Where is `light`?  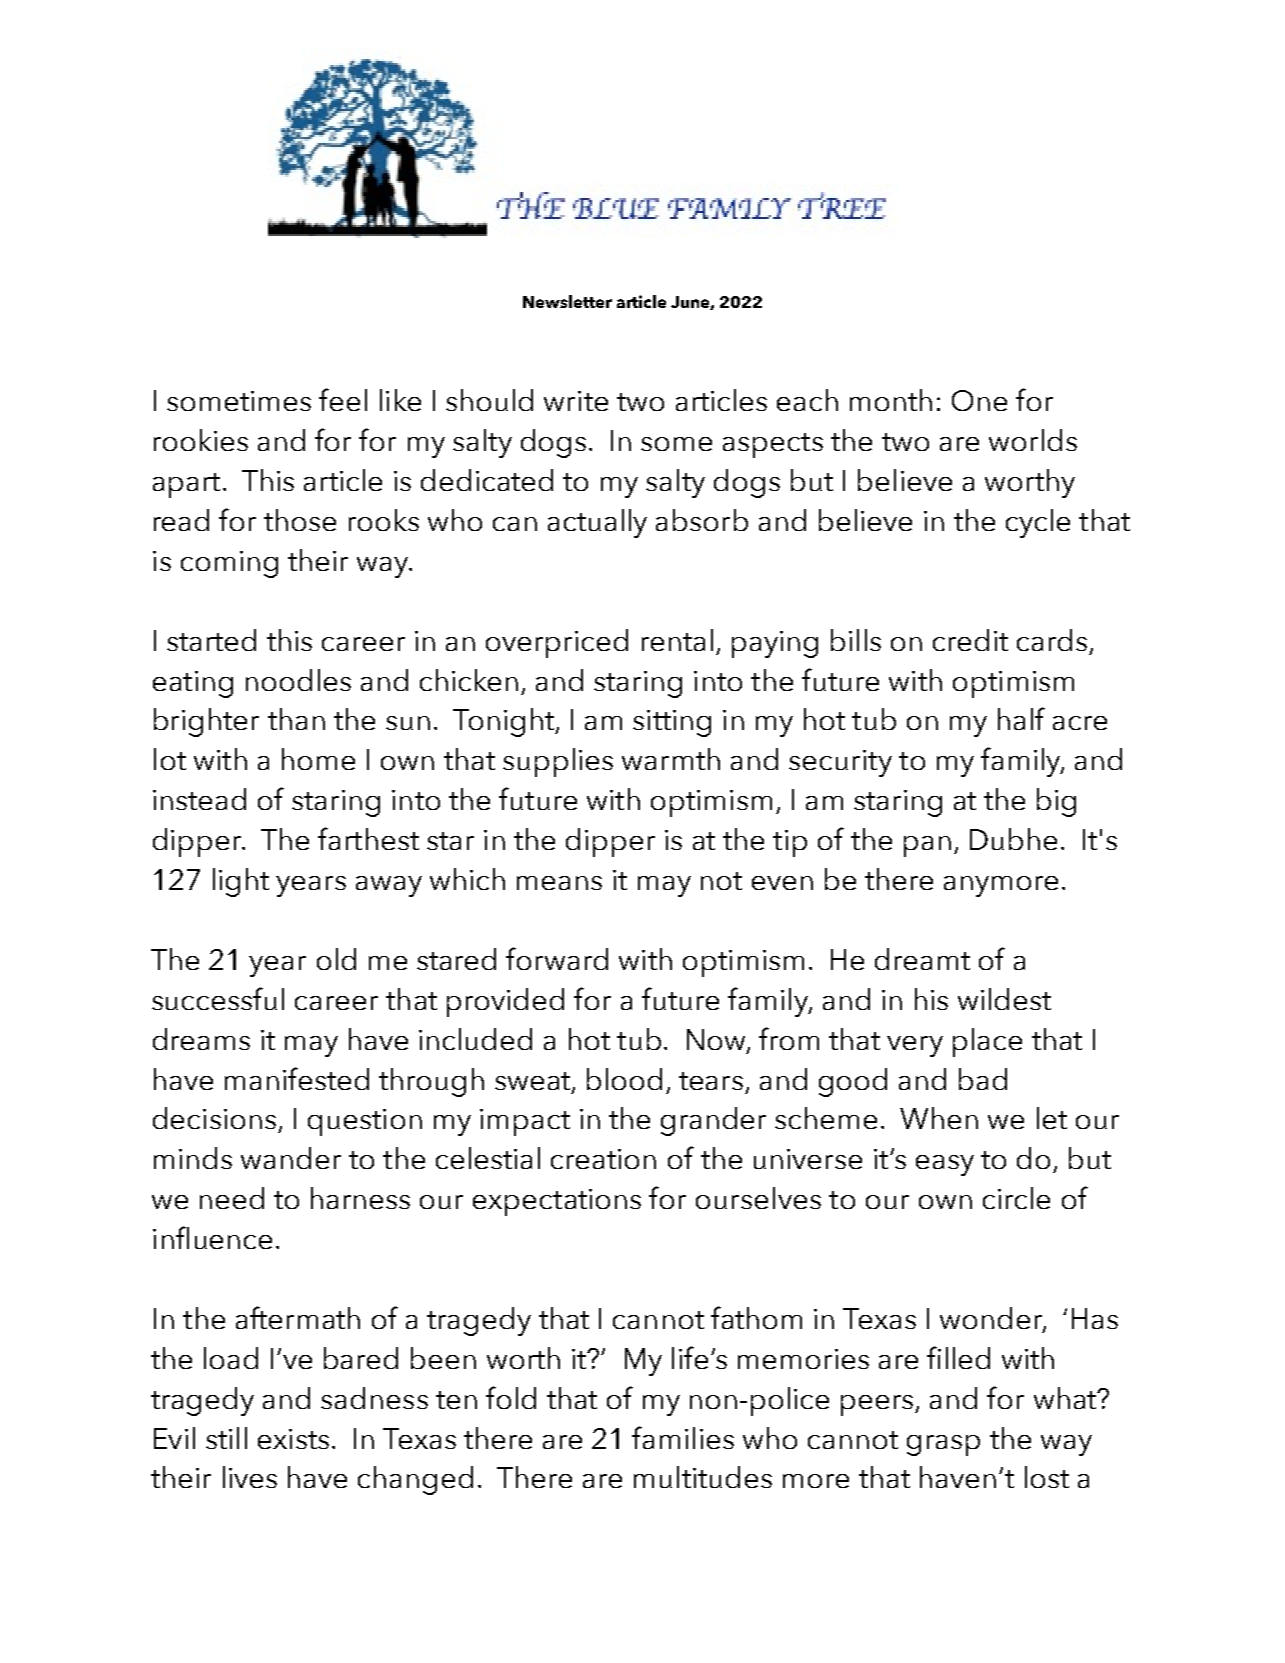
light is located at coordinates (241, 882).
